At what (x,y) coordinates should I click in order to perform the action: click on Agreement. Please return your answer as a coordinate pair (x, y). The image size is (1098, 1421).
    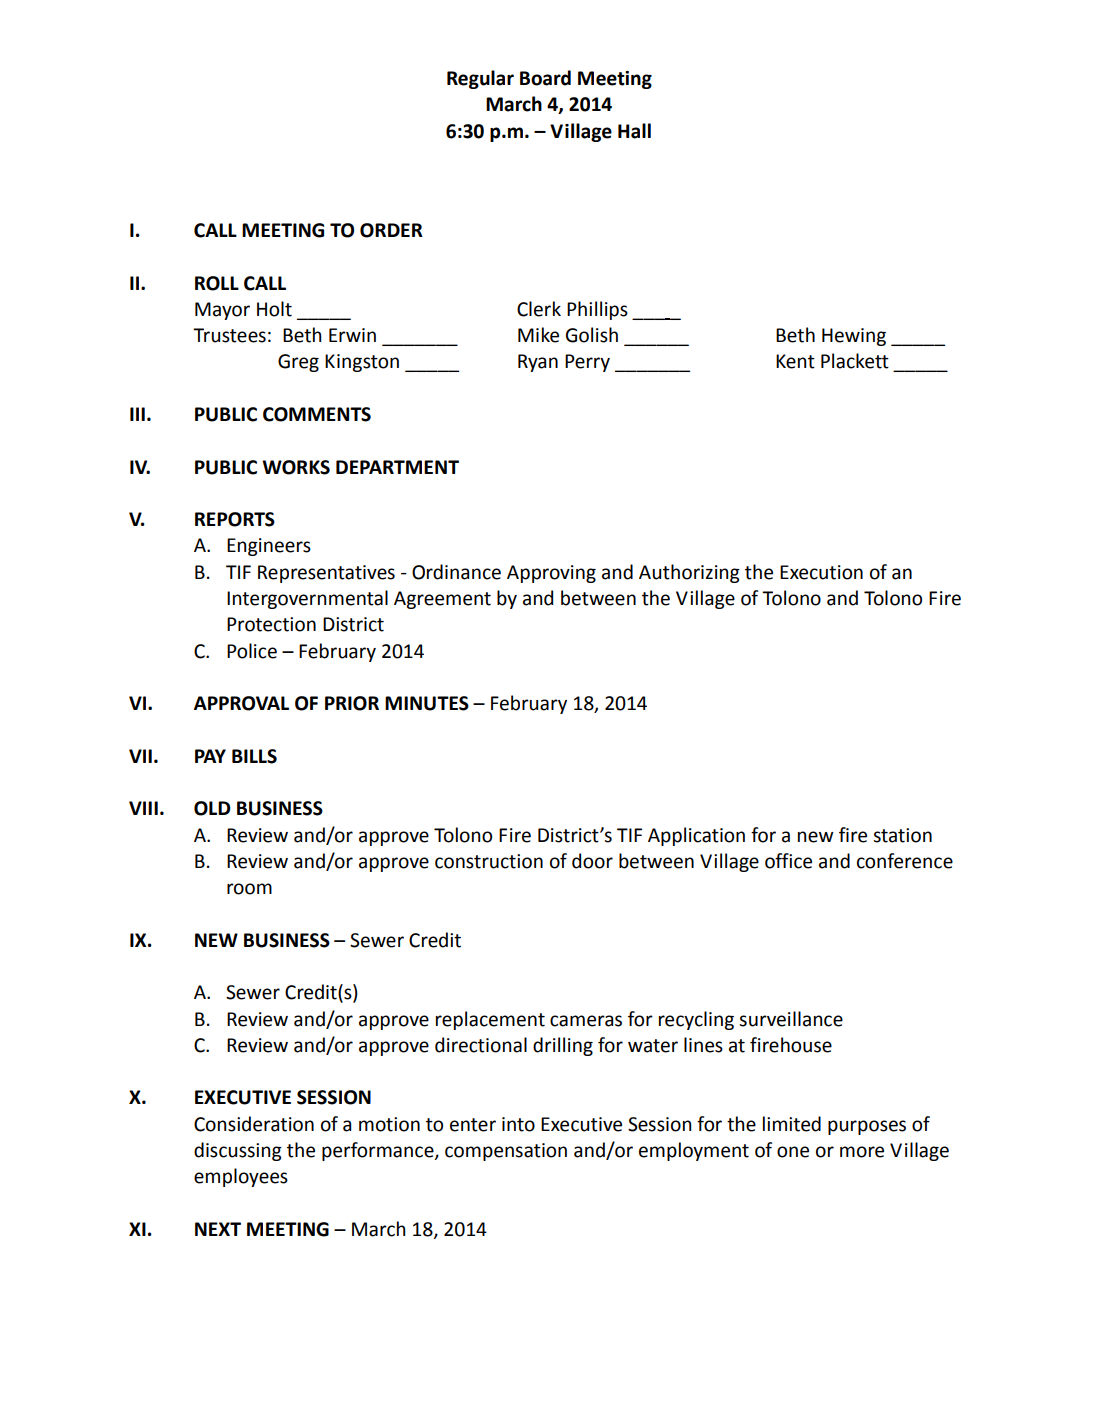
    Looking at the image, I should click on (442, 600).
